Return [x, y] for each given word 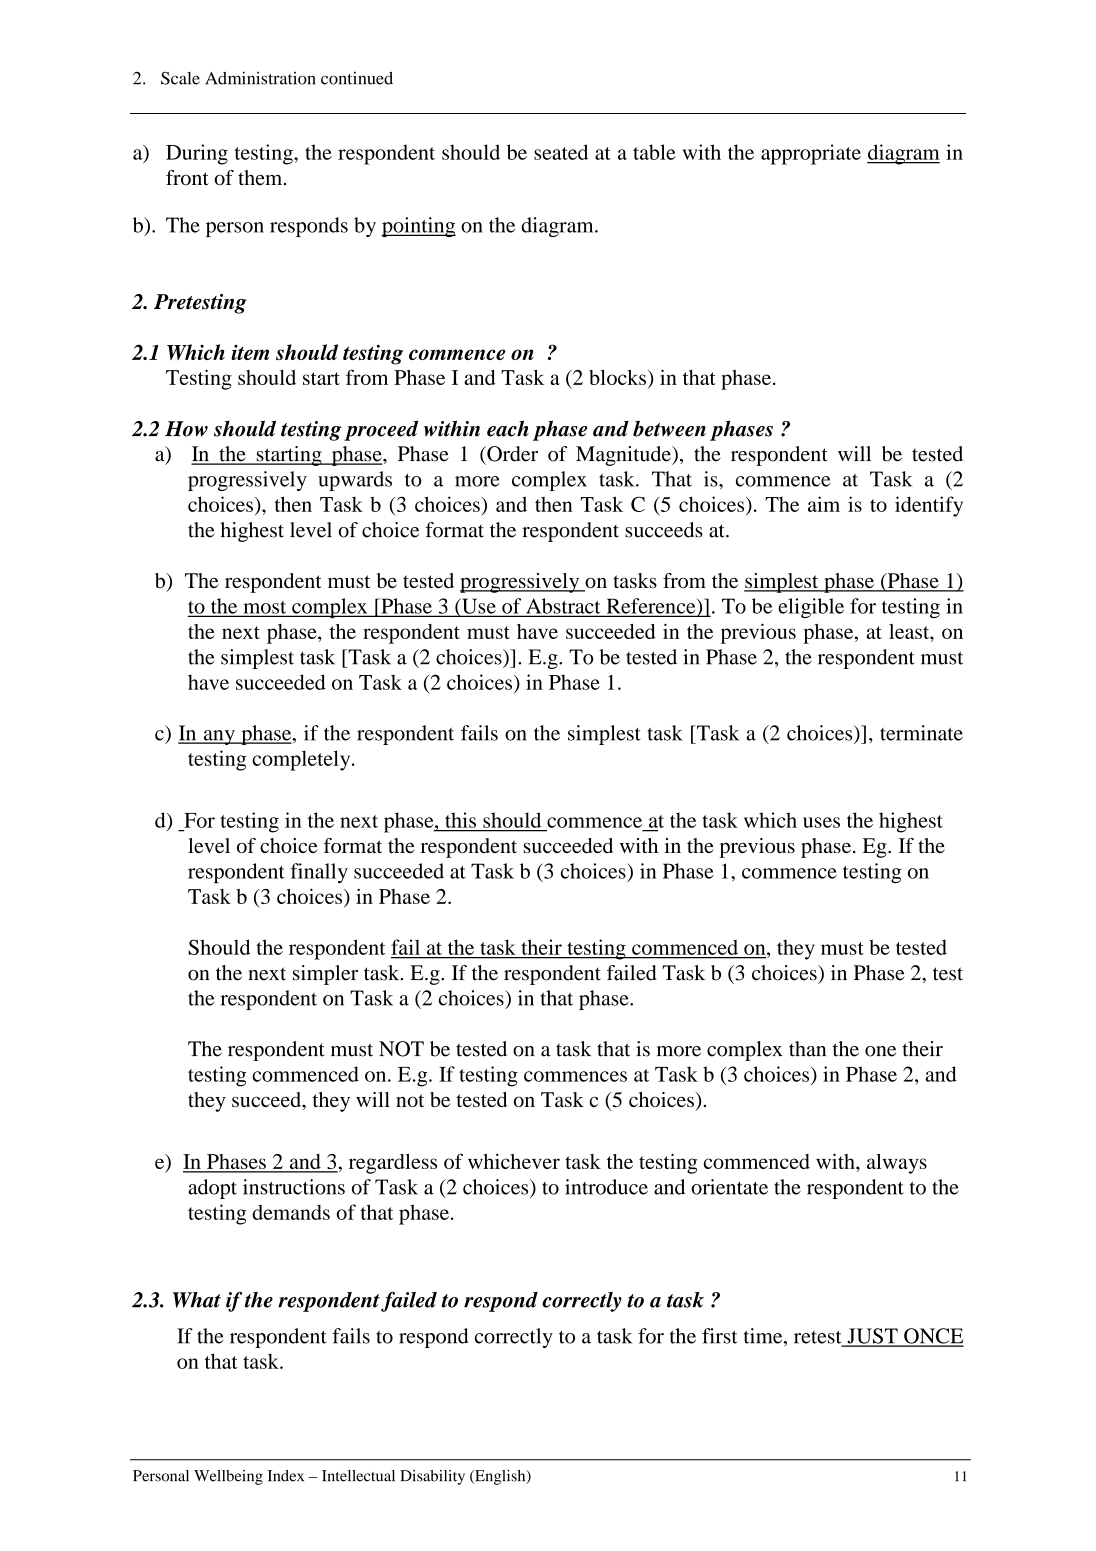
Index [286, 1476]
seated [561, 152]
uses [821, 822]
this [460, 820]
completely [302, 760]
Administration [260, 78]
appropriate [811, 154]
